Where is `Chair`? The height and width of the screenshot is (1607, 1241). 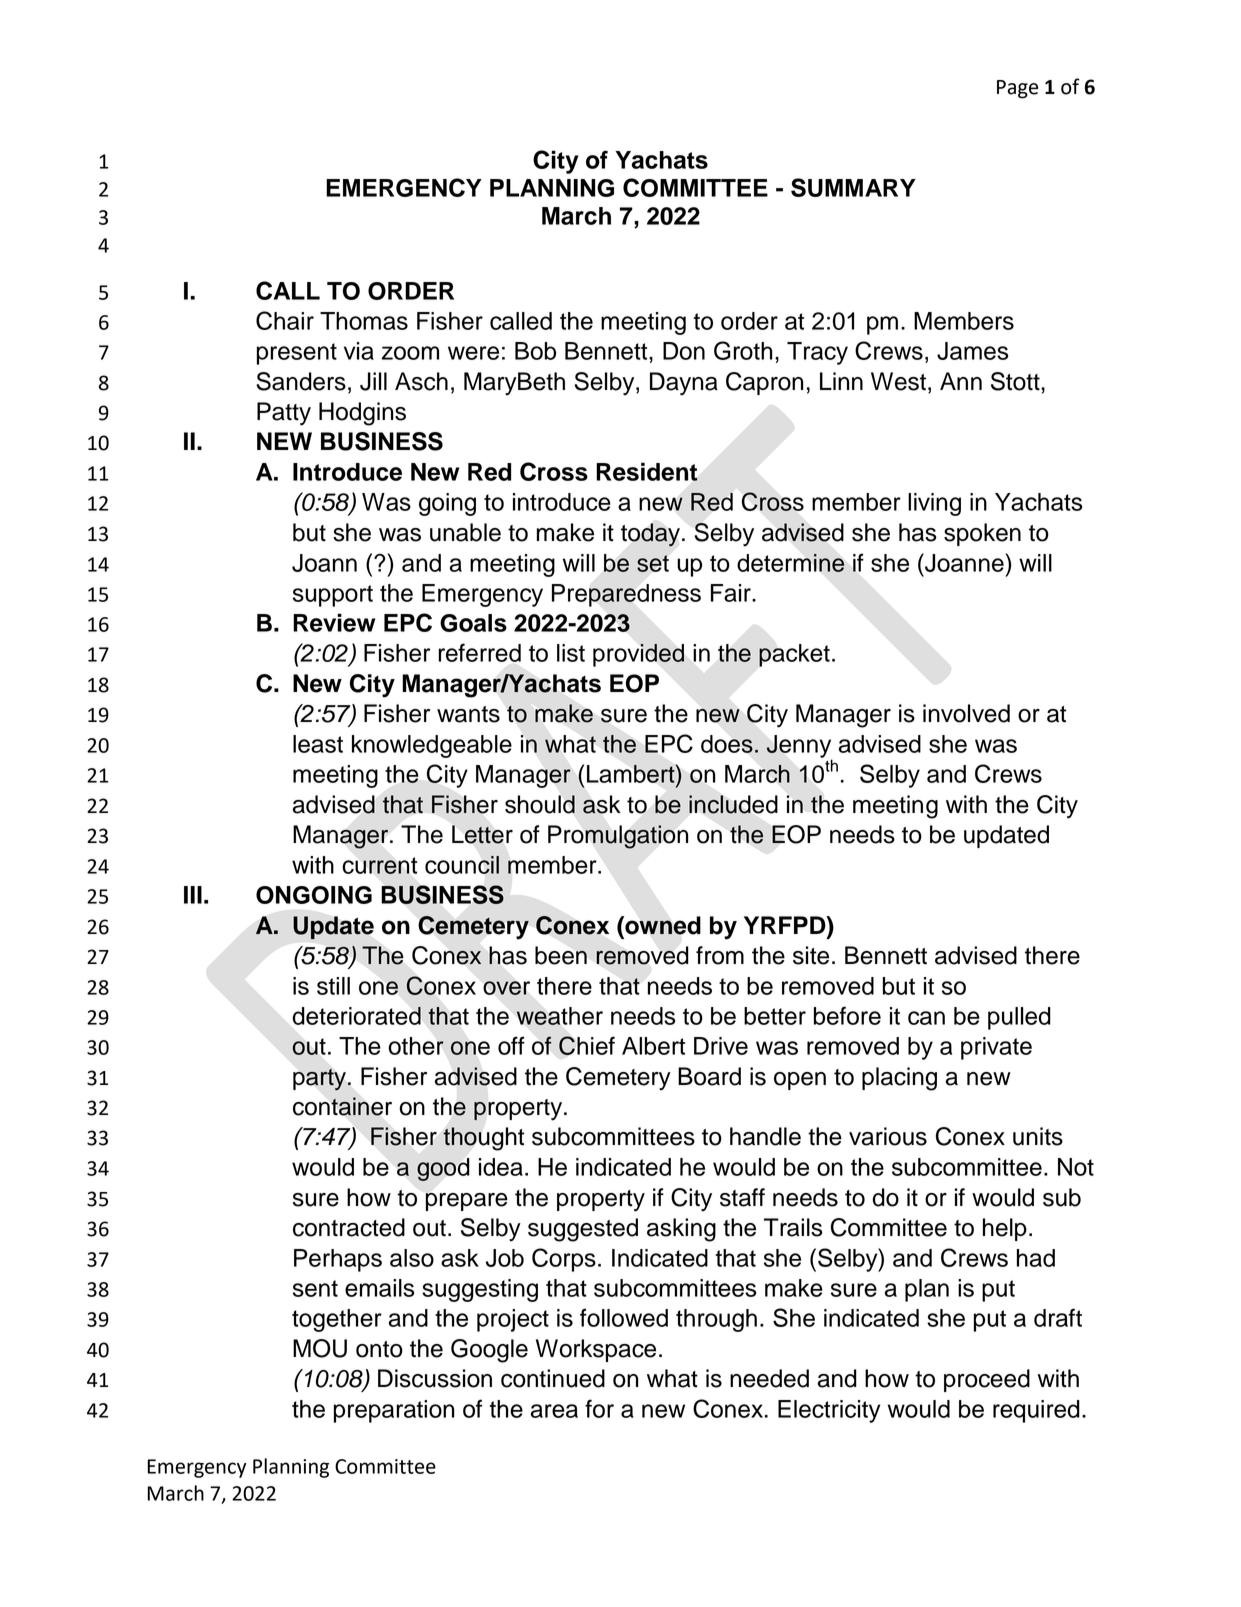
Chair is located at coordinates (285, 320).
